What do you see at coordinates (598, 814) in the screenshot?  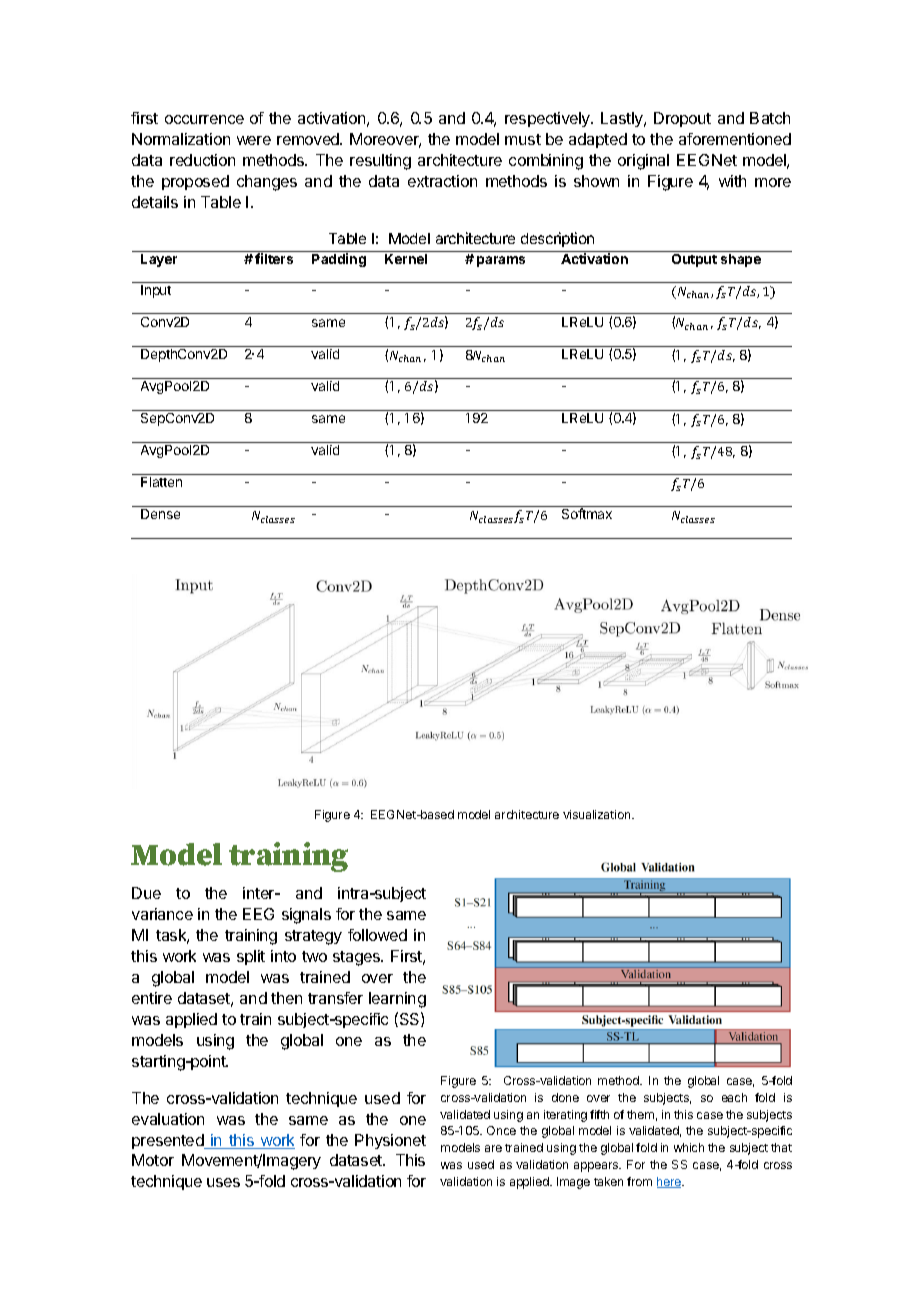 I see `visualization` at bounding box center [598, 814].
